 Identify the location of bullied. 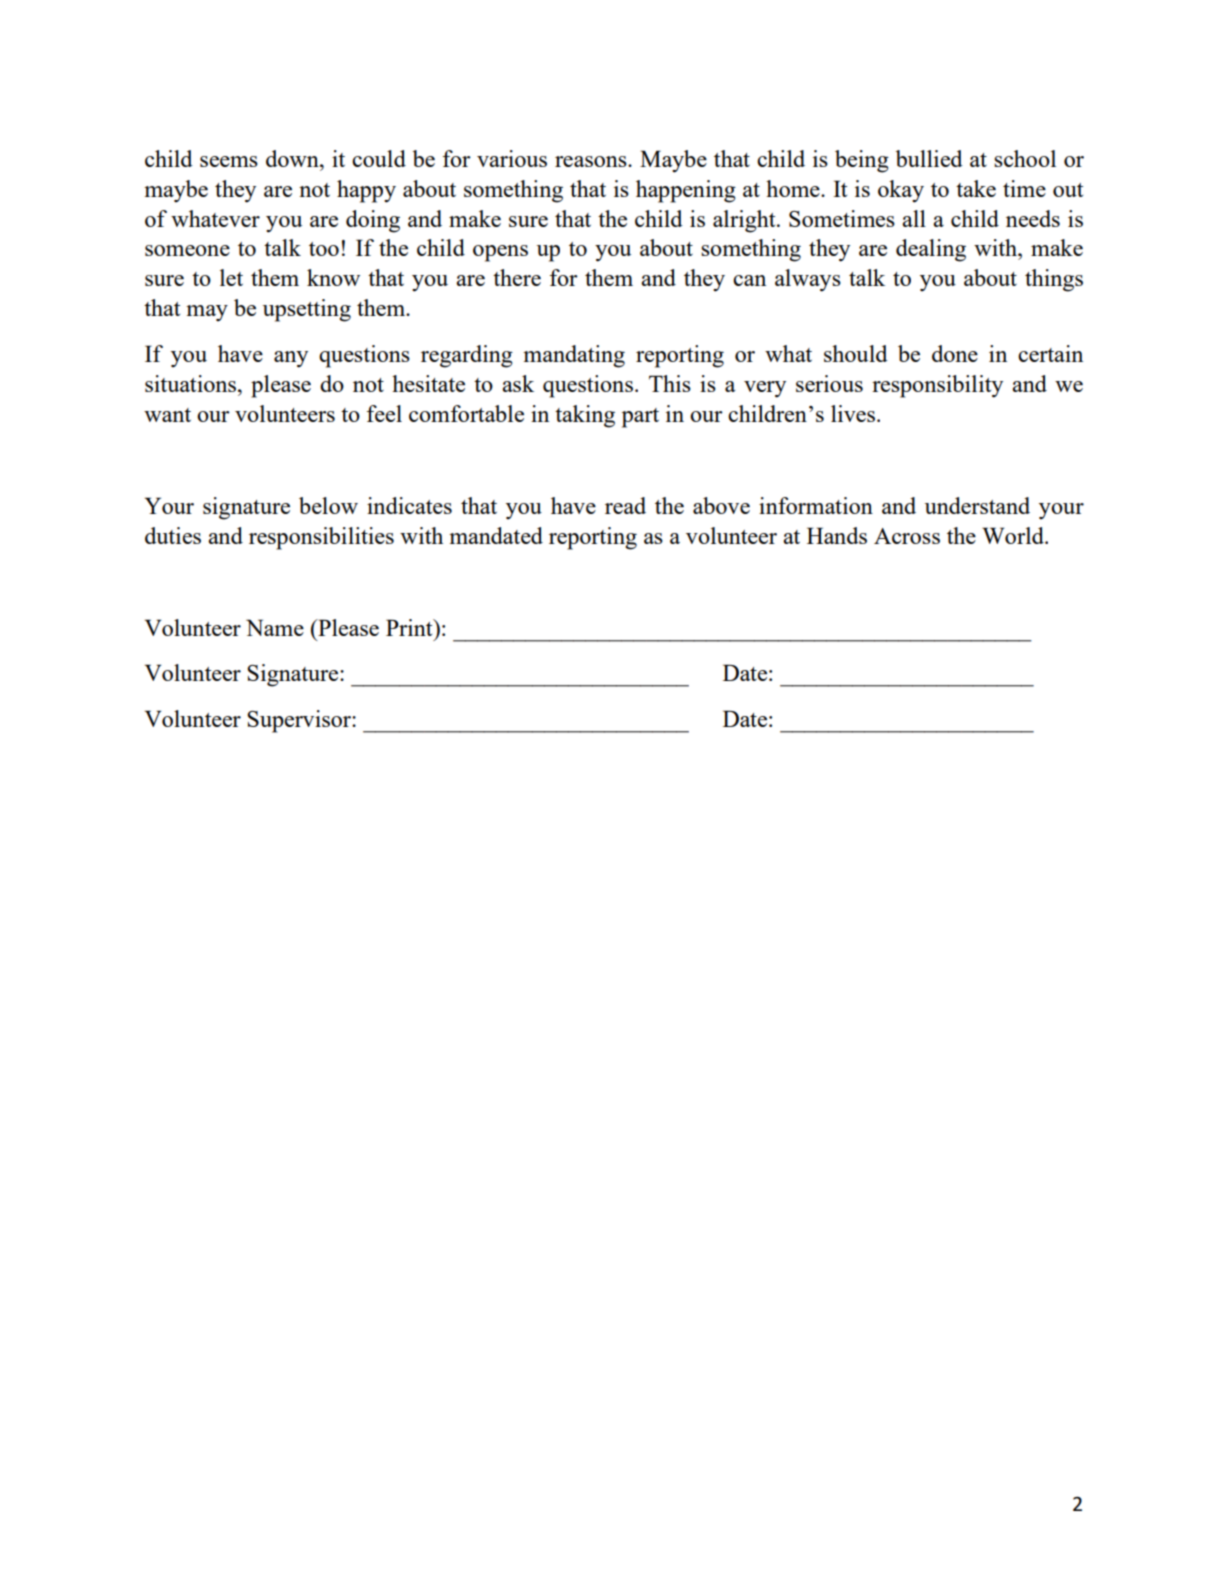
(929, 158).
